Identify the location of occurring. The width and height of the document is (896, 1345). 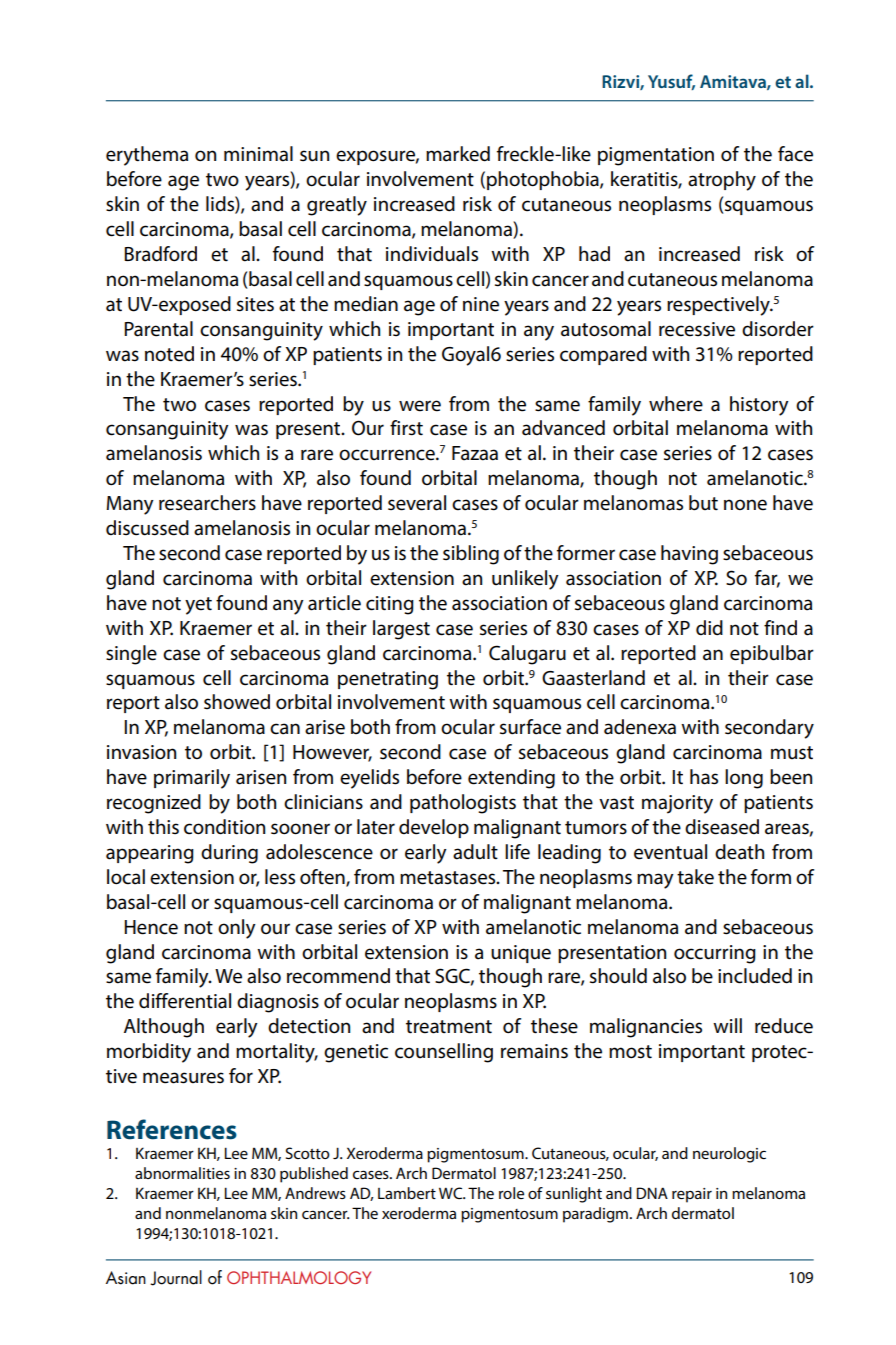
(715, 954).
